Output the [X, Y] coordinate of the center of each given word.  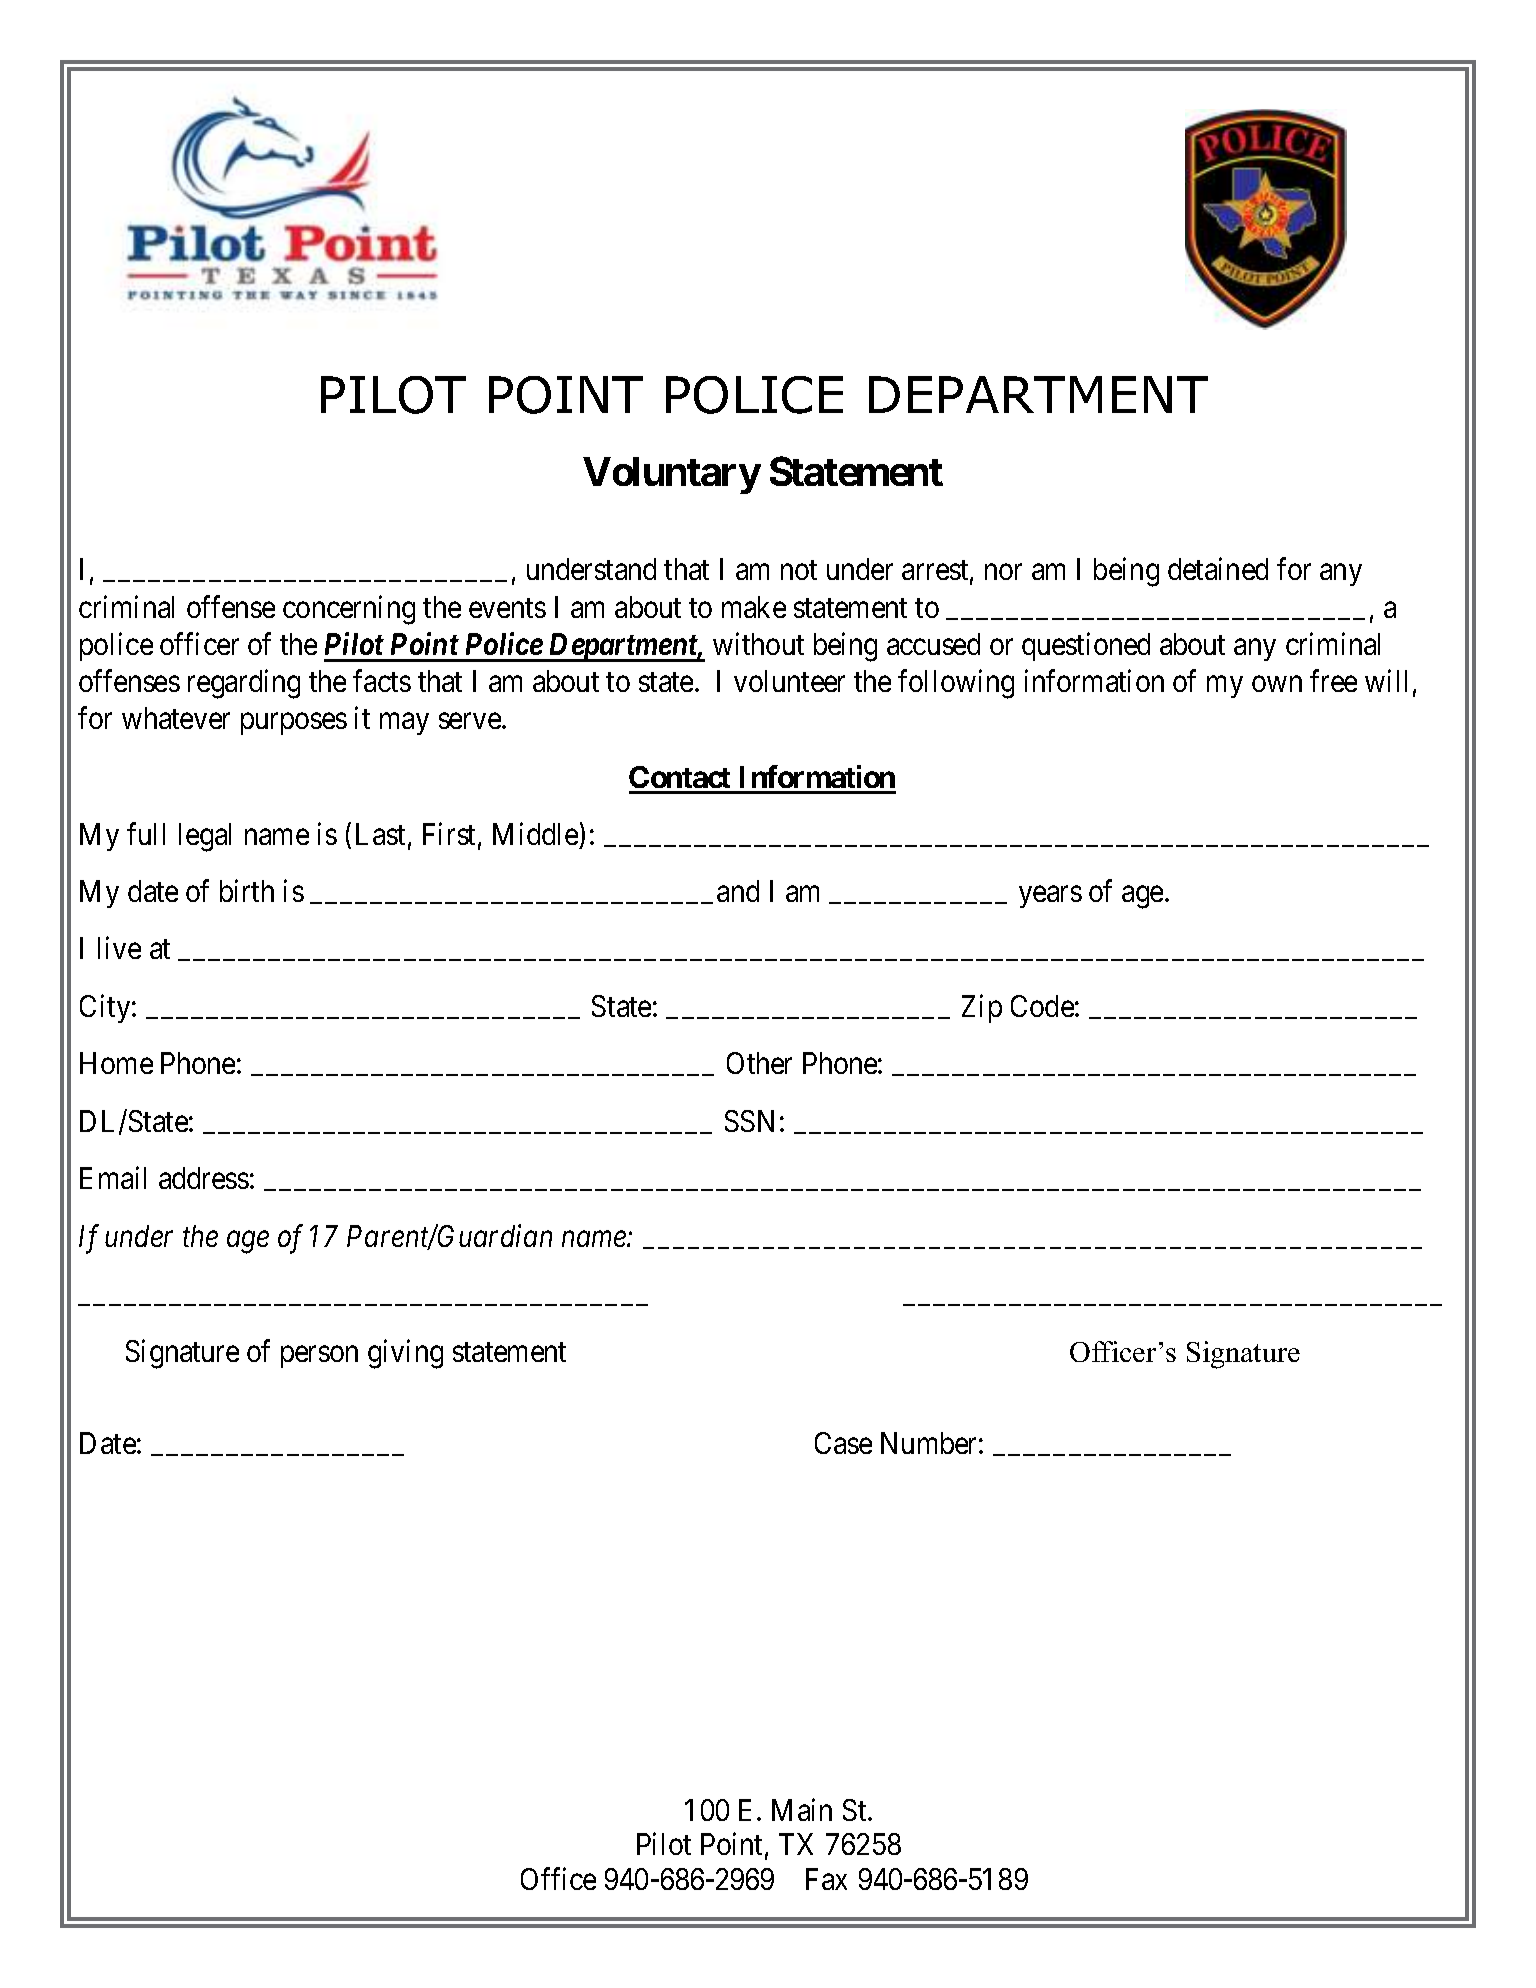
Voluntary [671, 475]
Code [1042, 1006]
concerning [349, 610]
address [204, 1178]
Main [802, 1809]
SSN [749, 1121]
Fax [826, 1879]
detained [1218, 569]
